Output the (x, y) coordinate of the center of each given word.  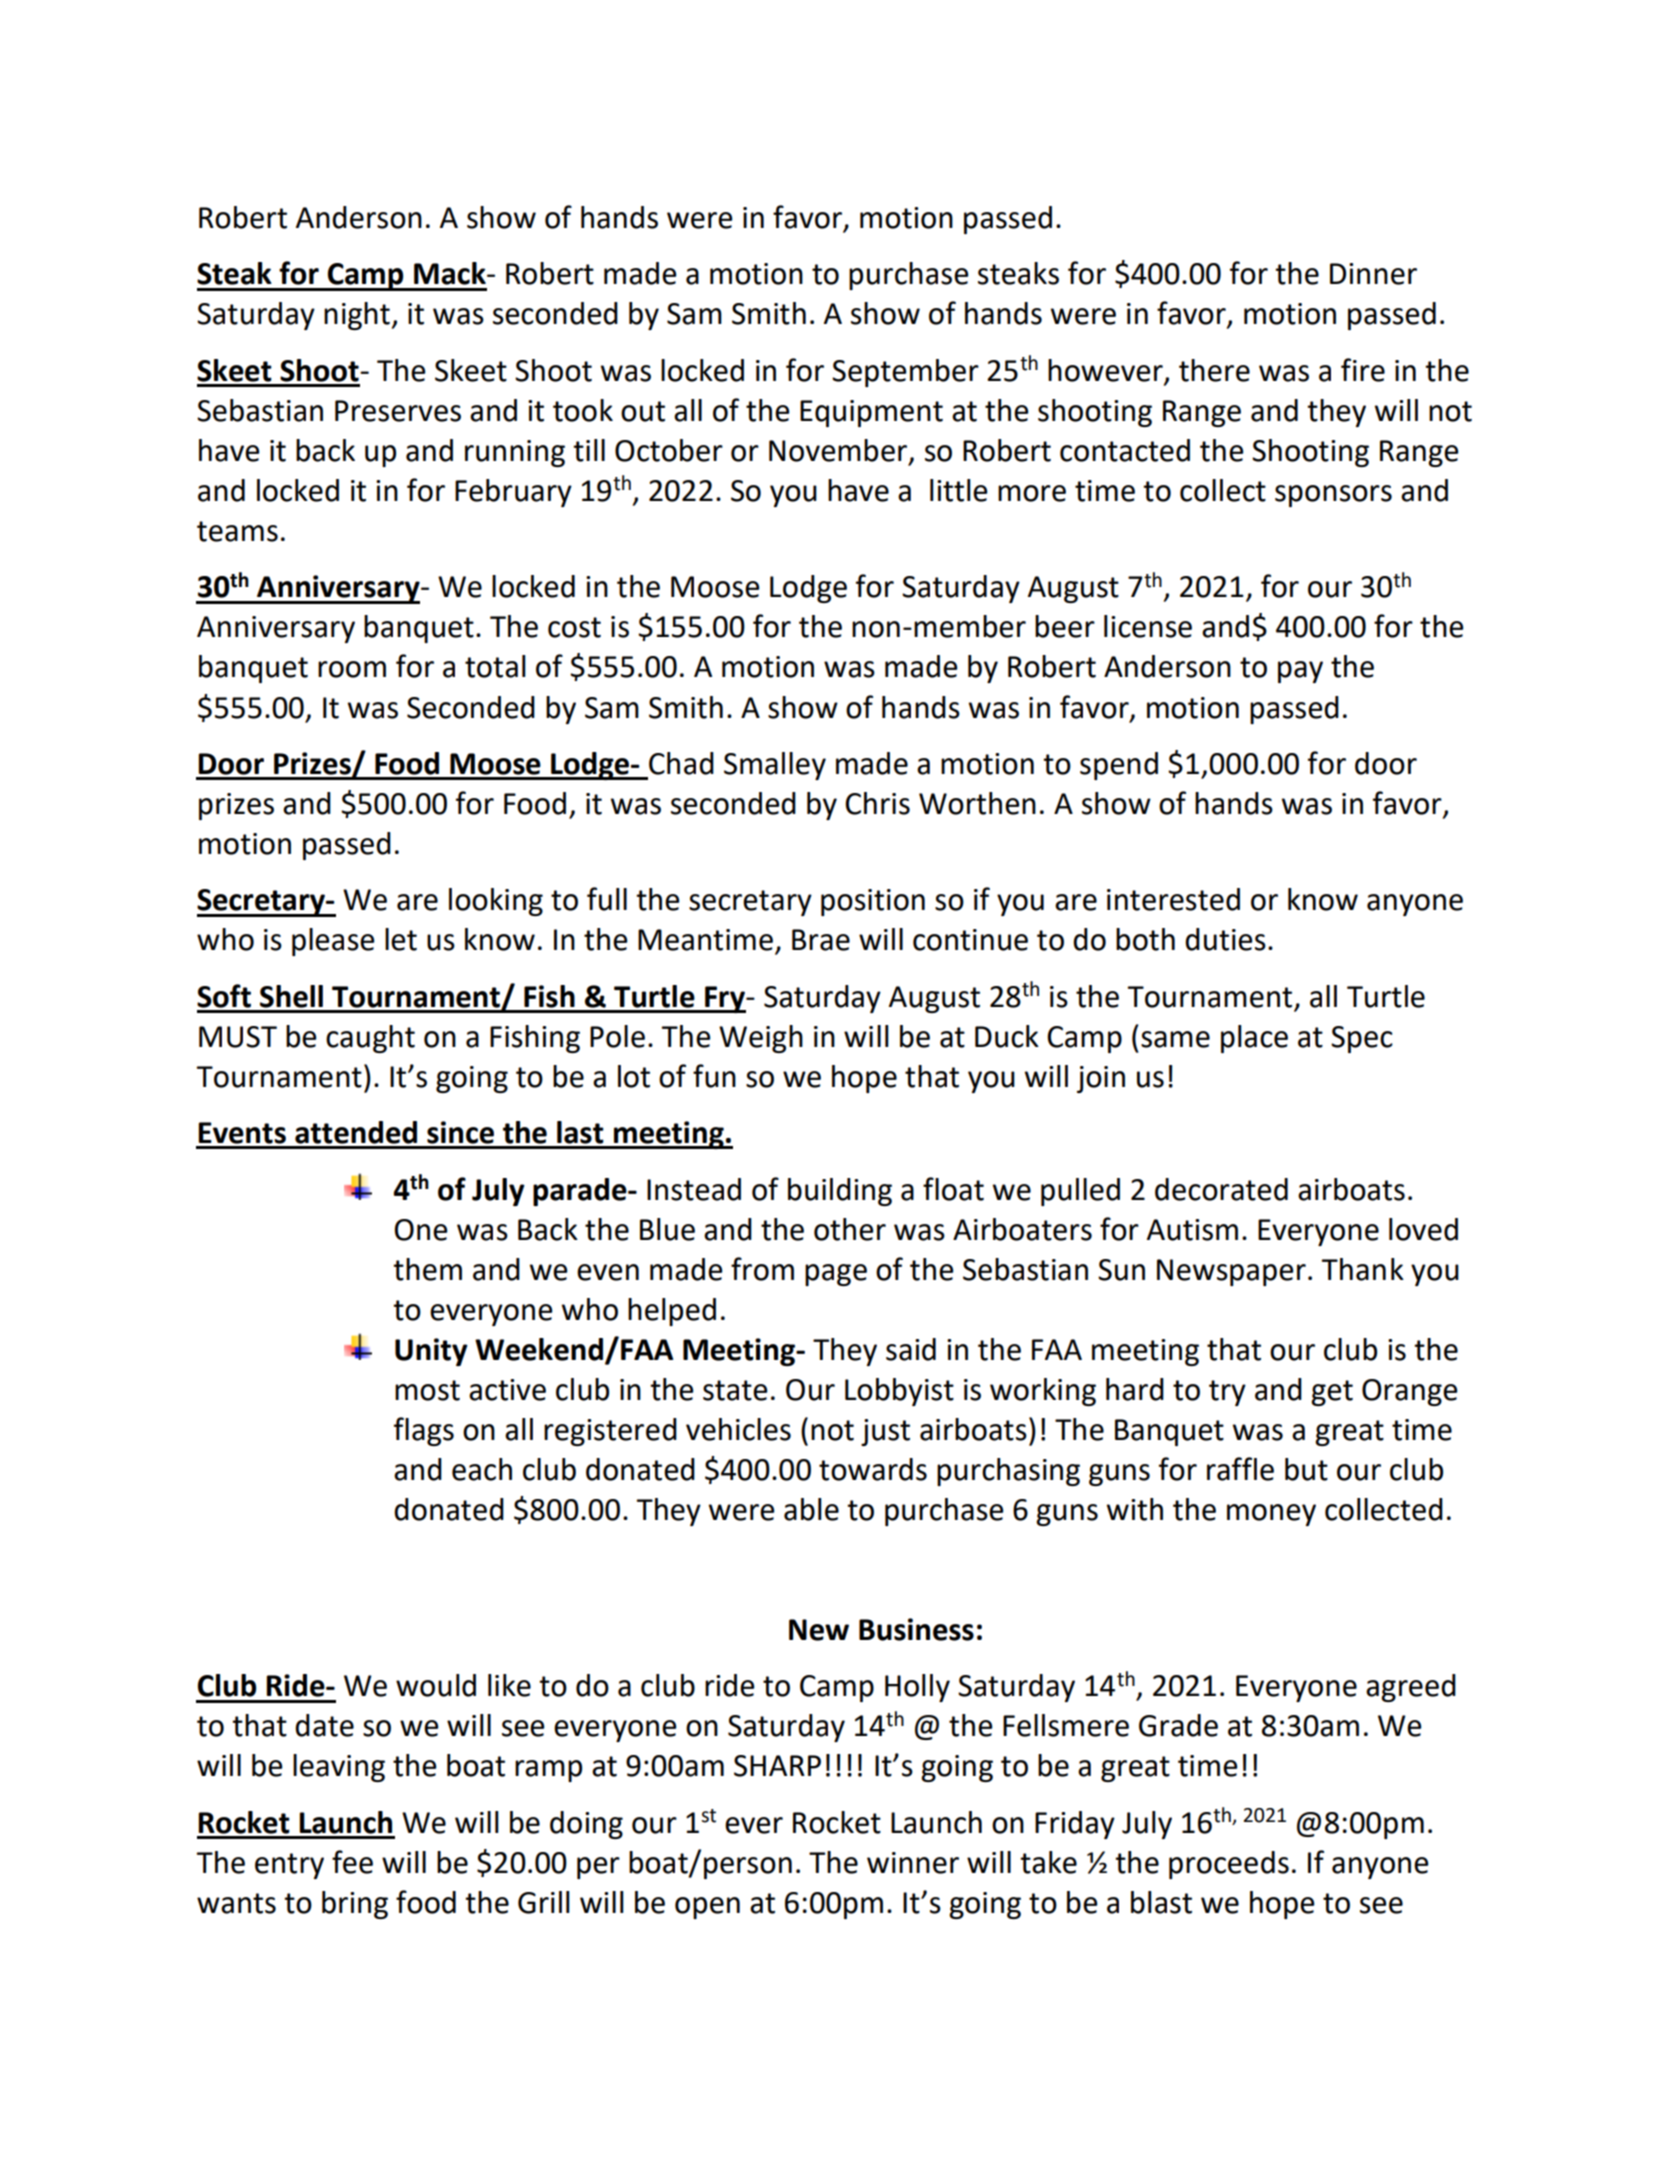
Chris (877, 803)
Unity (431, 1352)
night (358, 316)
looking (496, 902)
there (1214, 370)
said (911, 1349)
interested (1173, 899)
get (1332, 1393)
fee (352, 1862)
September (905, 373)
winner (913, 1863)
